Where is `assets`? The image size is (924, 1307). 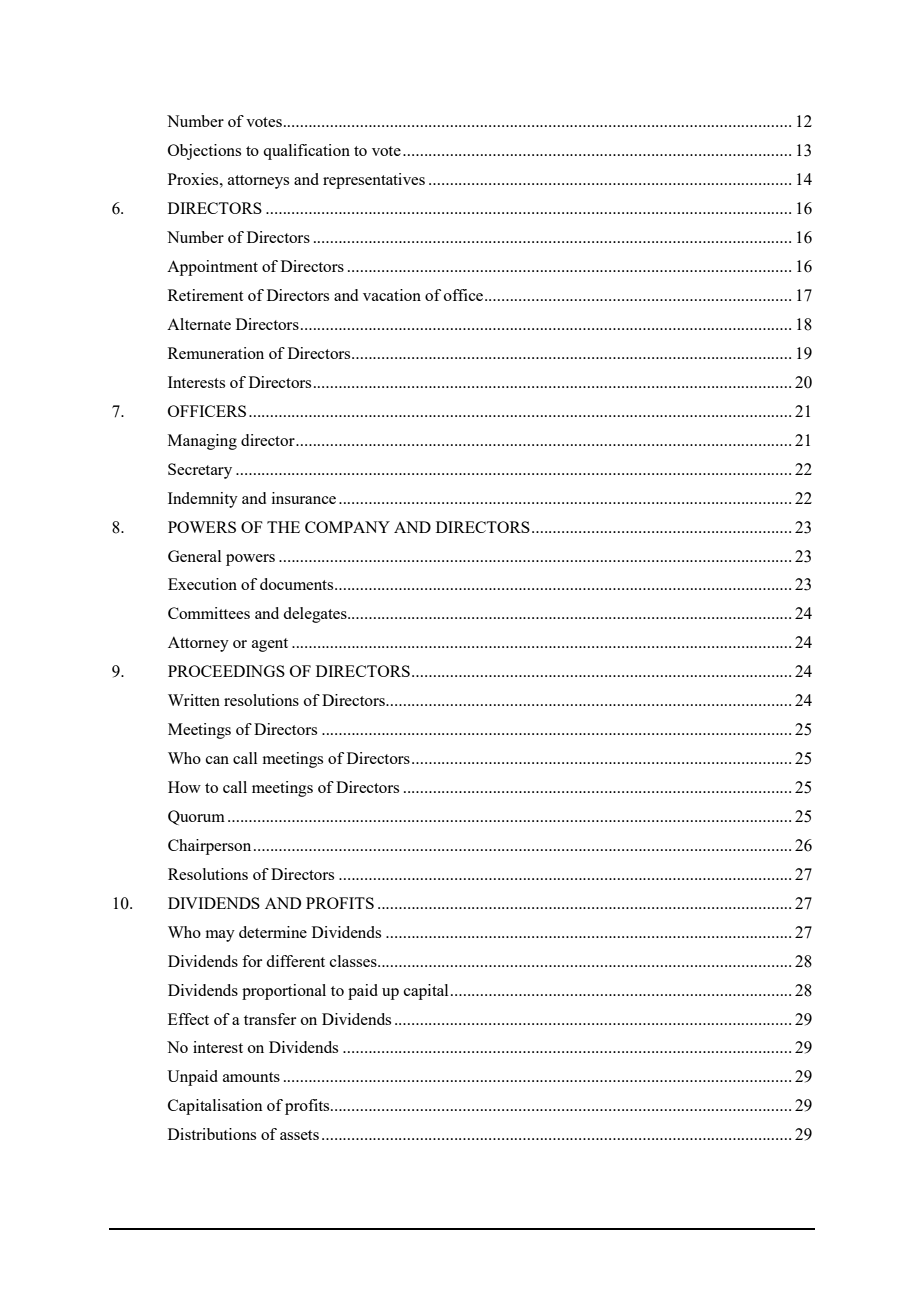 assets is located at coordinates (299, 1135).
